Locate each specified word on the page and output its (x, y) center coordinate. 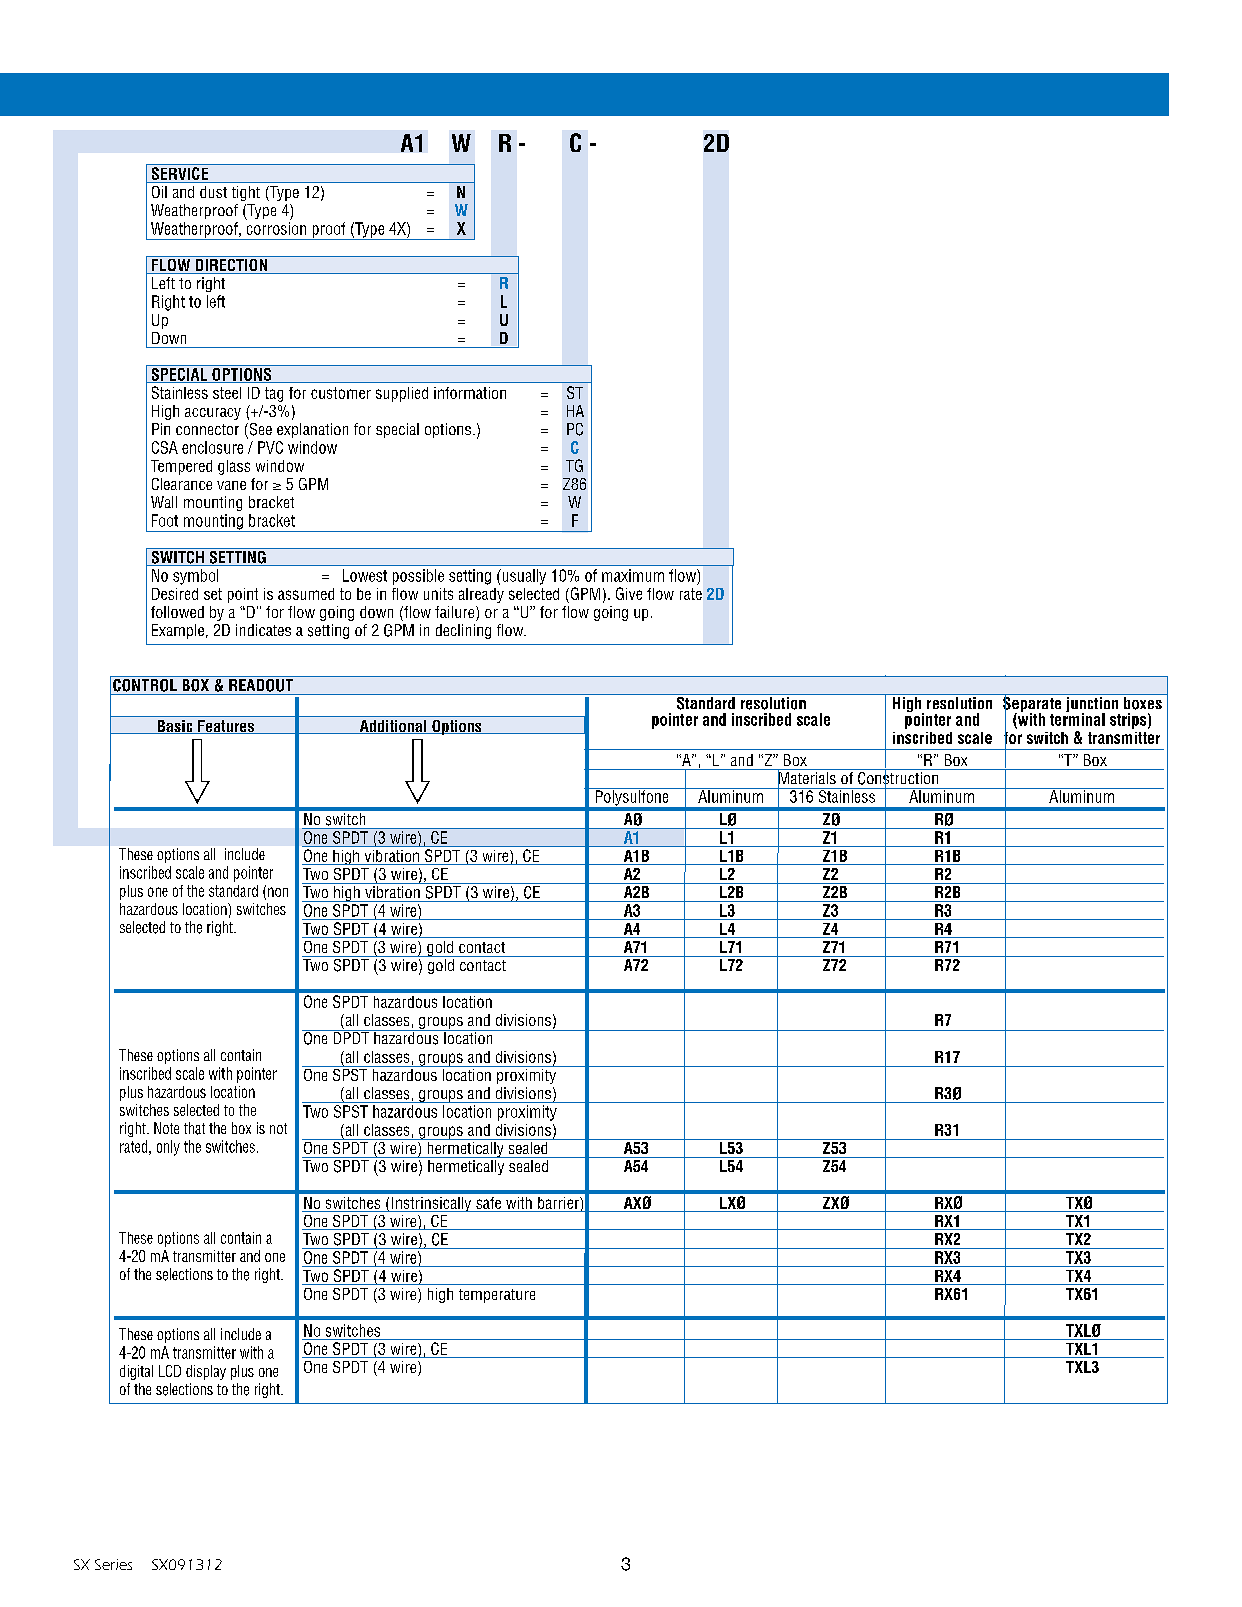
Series (113, 1564)
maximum (633, 575)
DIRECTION (231, 265)
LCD (170, 1371)
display (206, 1372)
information (470, 393)
